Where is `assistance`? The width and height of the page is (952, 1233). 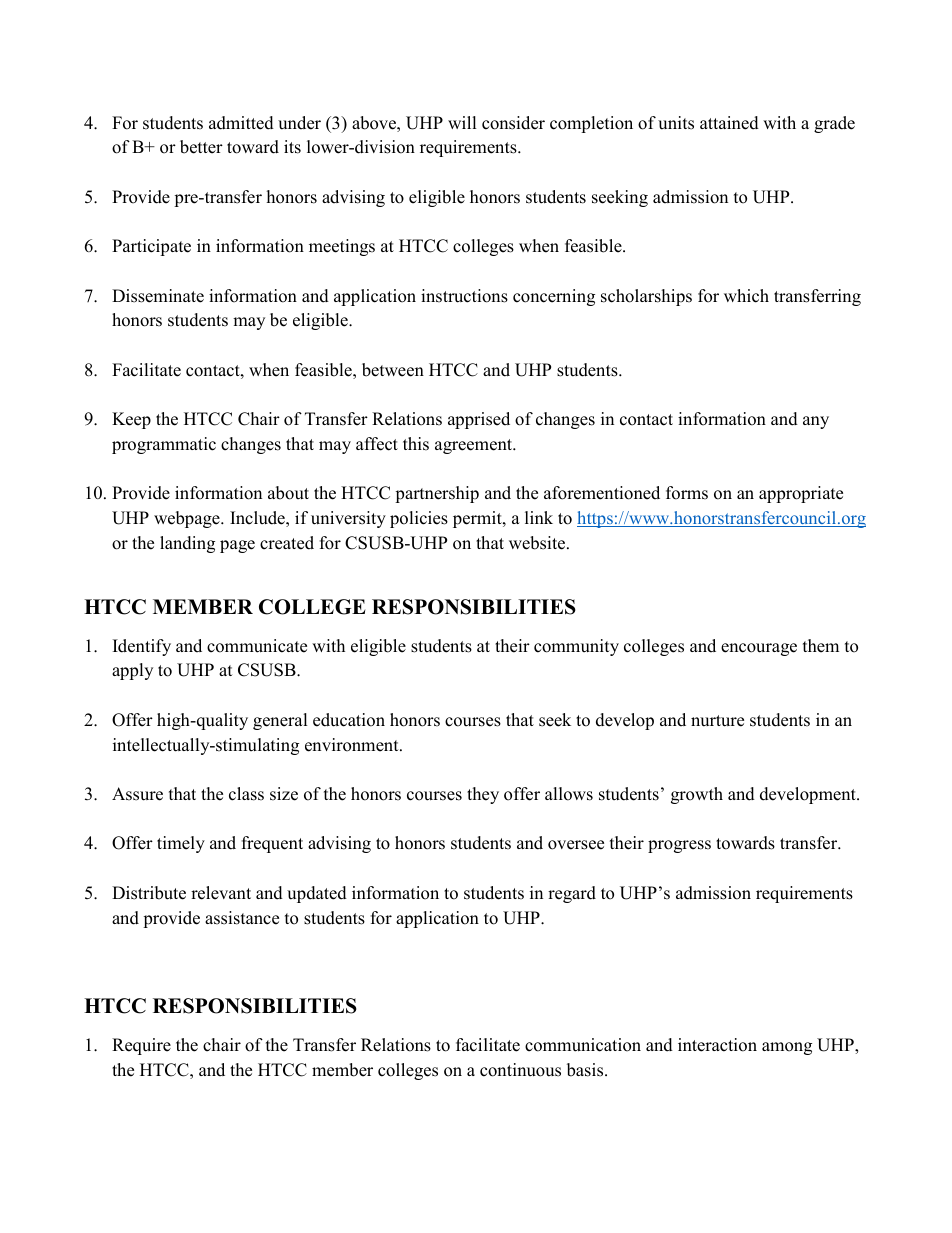
assistance is located at coordinates (242, 918).
